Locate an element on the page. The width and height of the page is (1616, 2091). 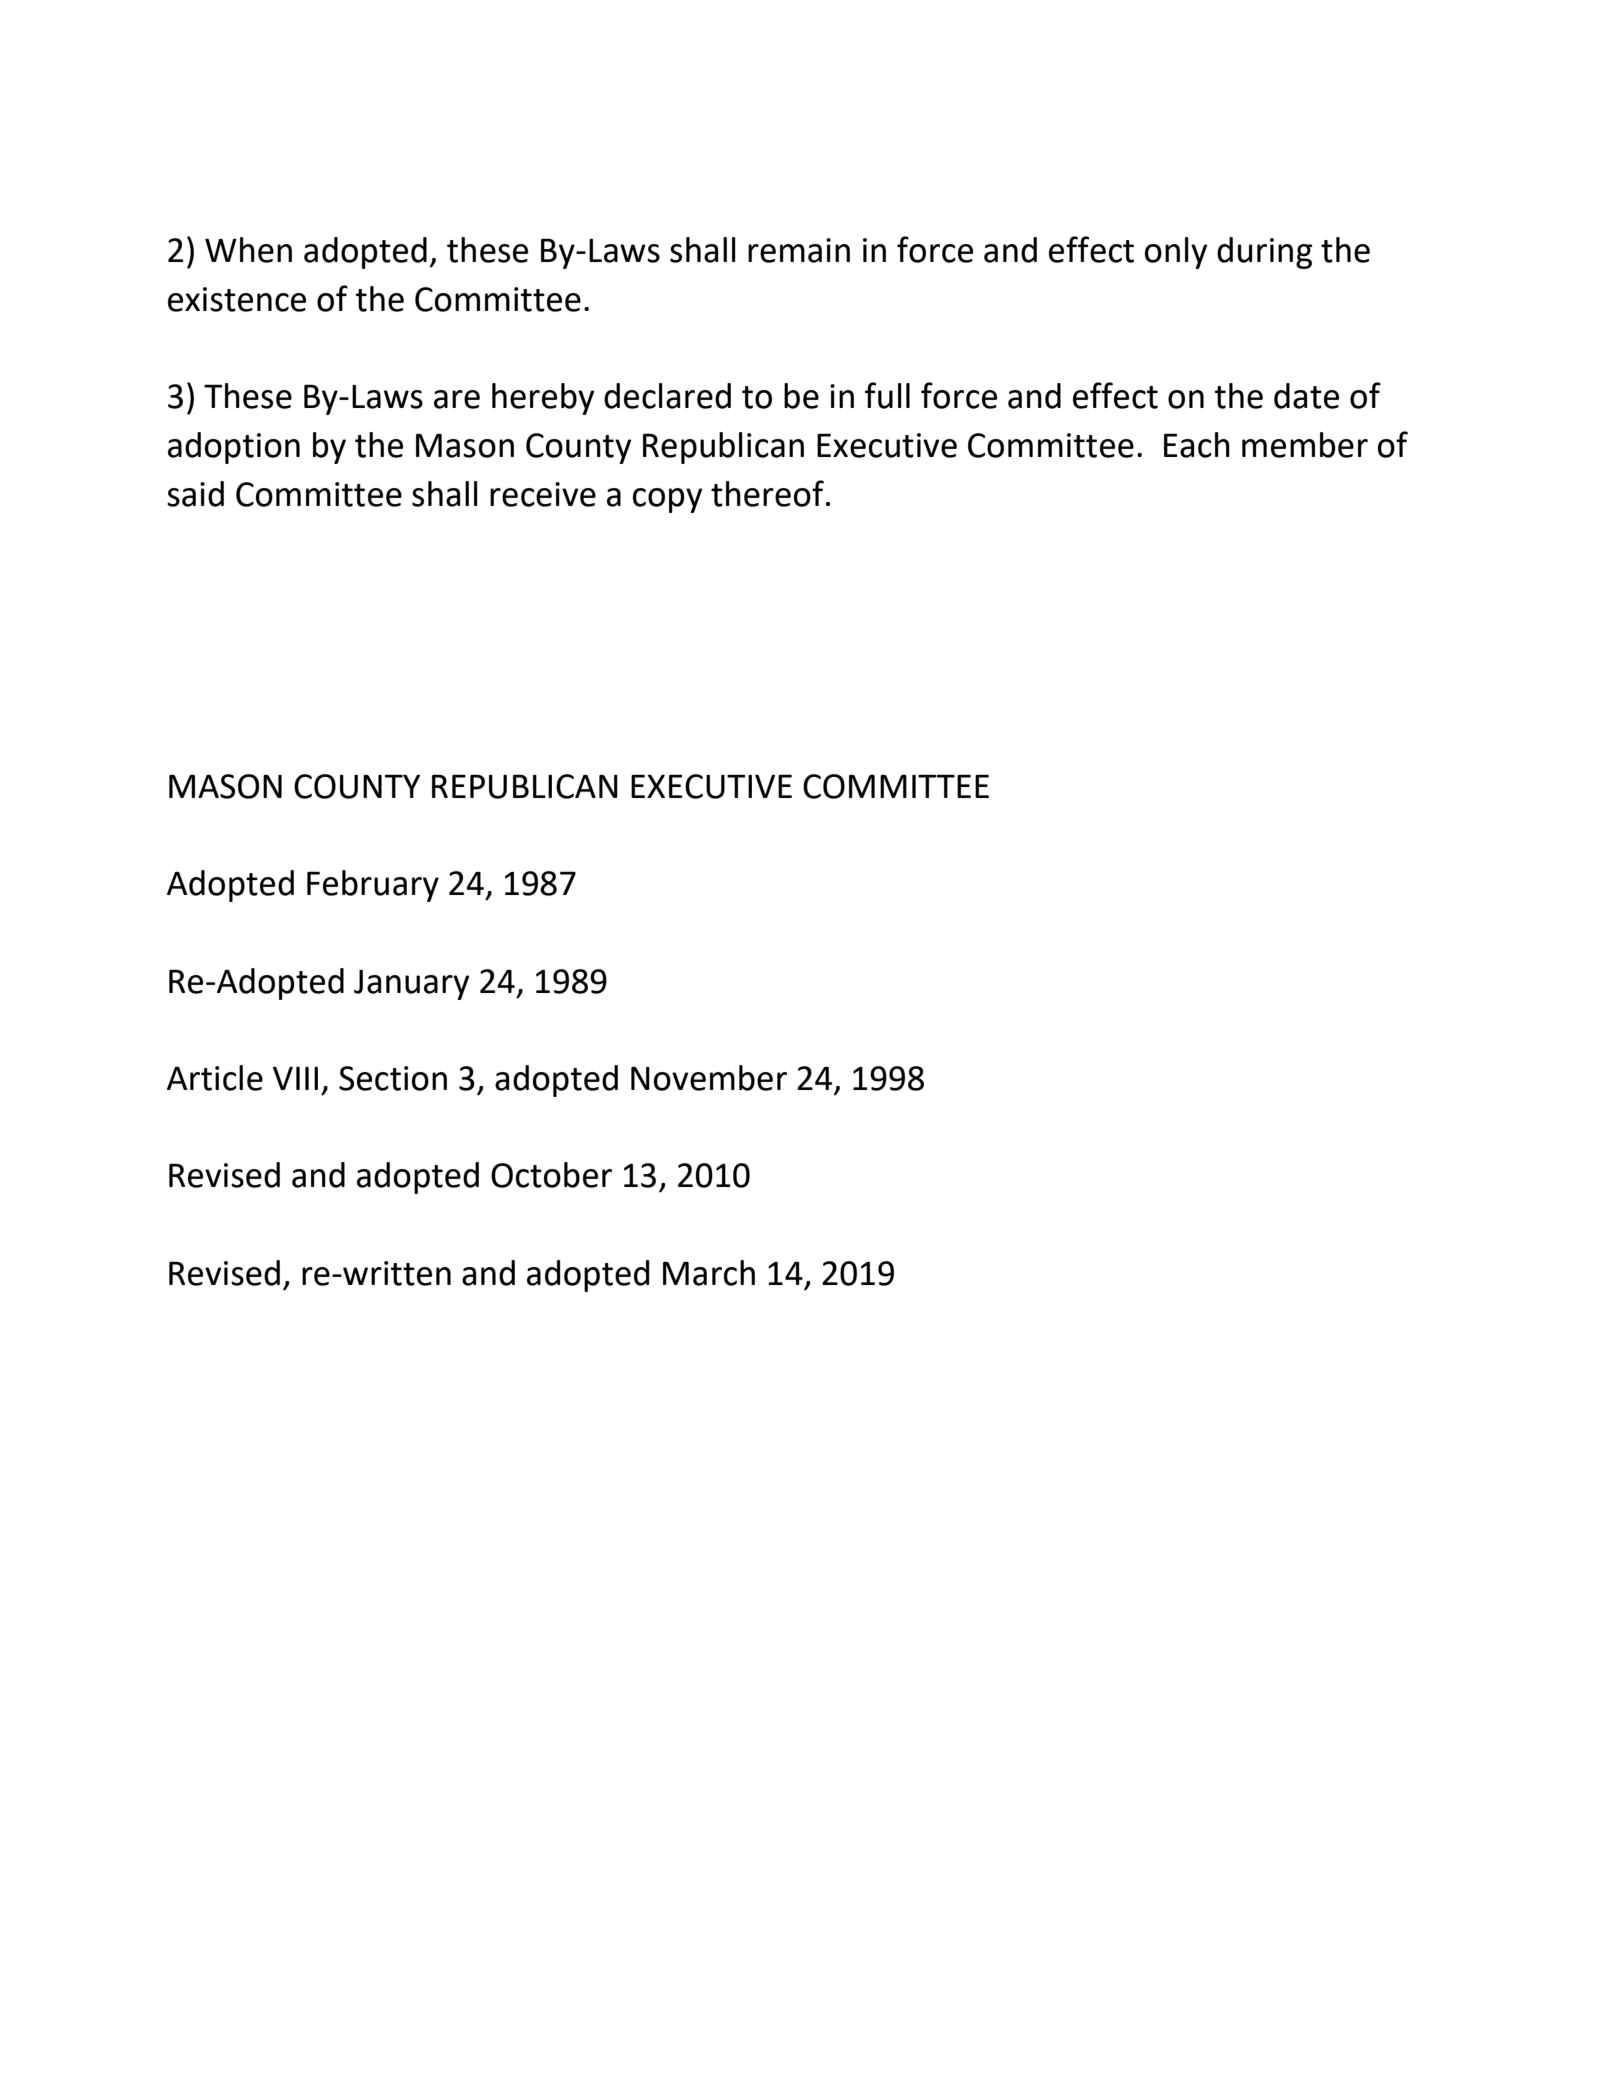
February is located at coordinates (373, 886).
